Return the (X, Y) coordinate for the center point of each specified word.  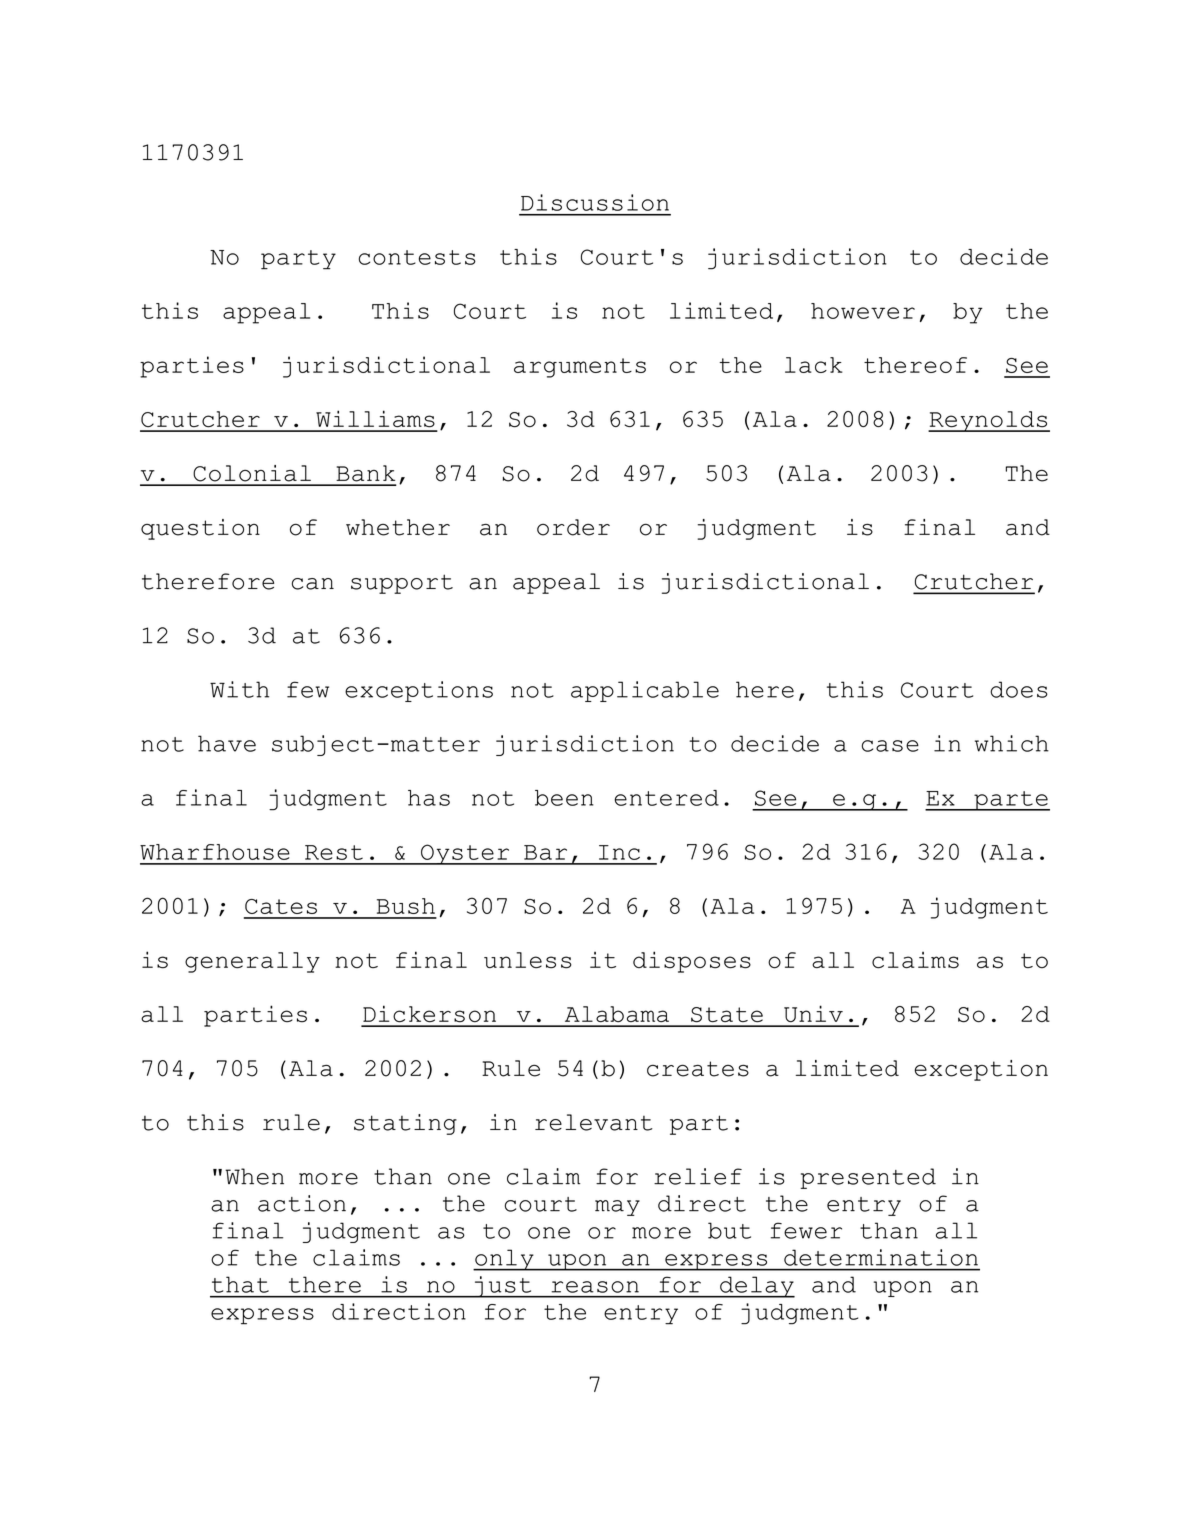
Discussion (595, 202)
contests (417, 257)
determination (881, 1257)
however (863, 311)
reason (595, 1287)
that (240, 1284)
